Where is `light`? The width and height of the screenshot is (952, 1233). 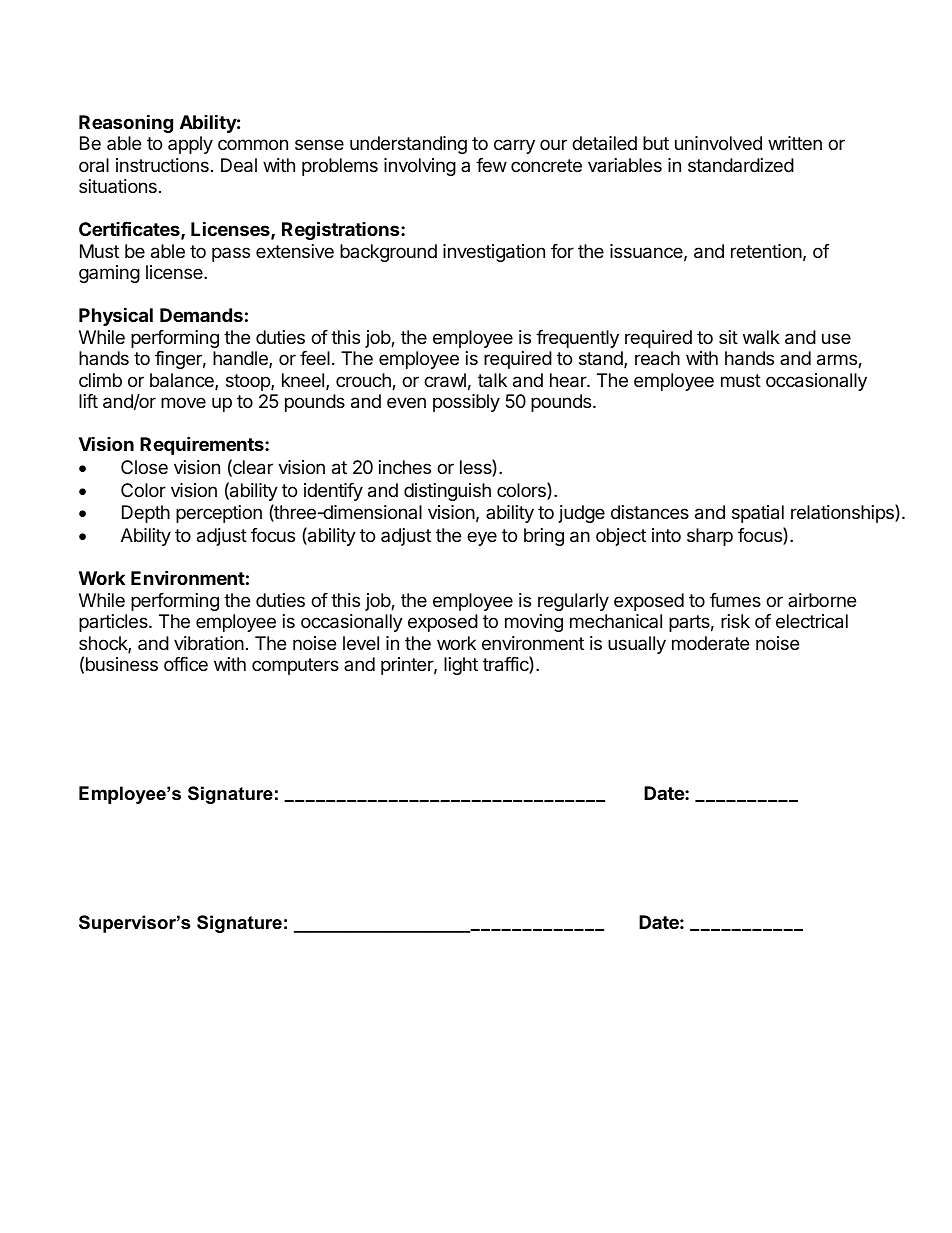
light is located at coordinates (461, 666).
